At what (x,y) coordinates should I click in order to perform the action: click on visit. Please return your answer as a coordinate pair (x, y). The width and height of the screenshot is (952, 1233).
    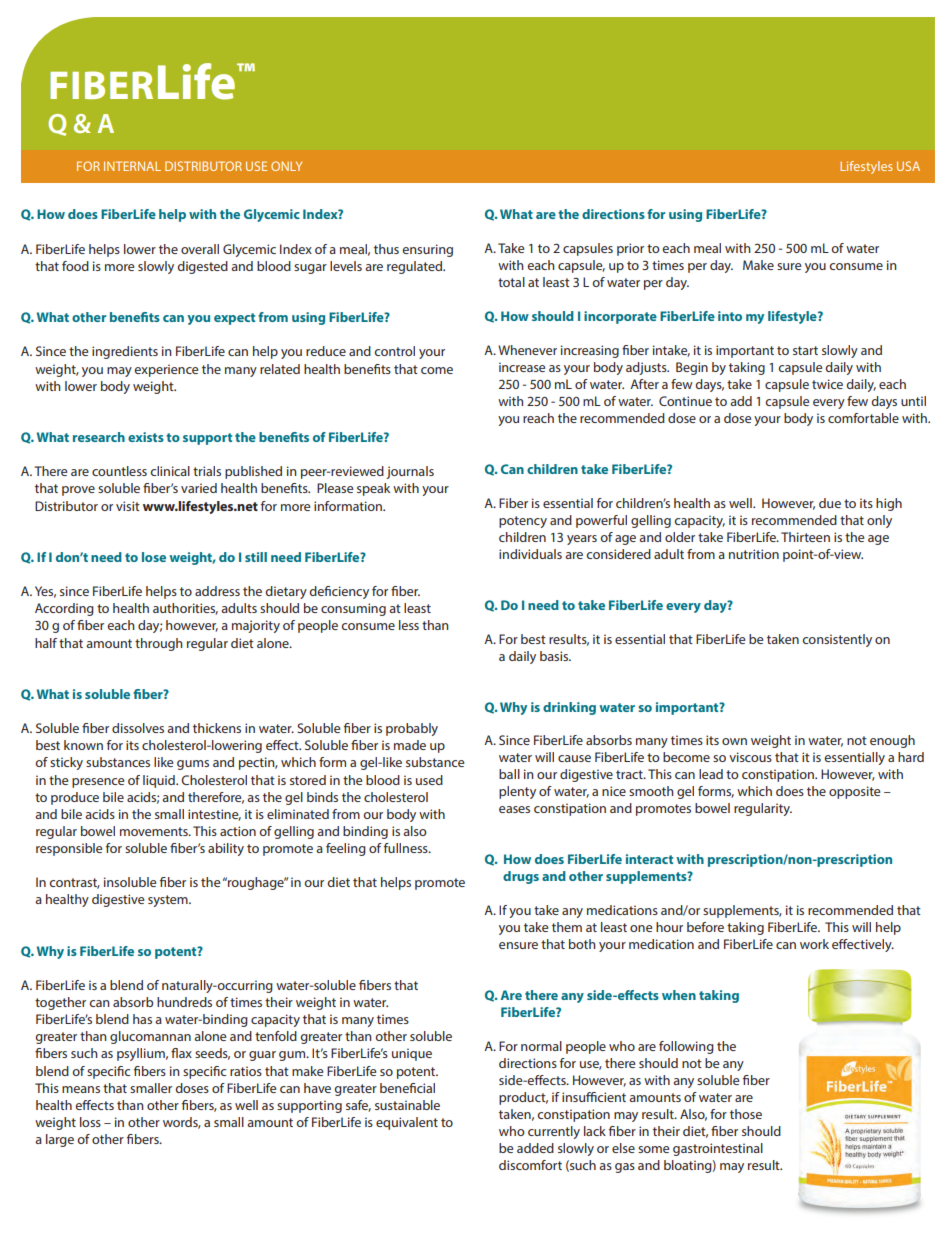
    Looking at the image, I should click on (128, 506).
